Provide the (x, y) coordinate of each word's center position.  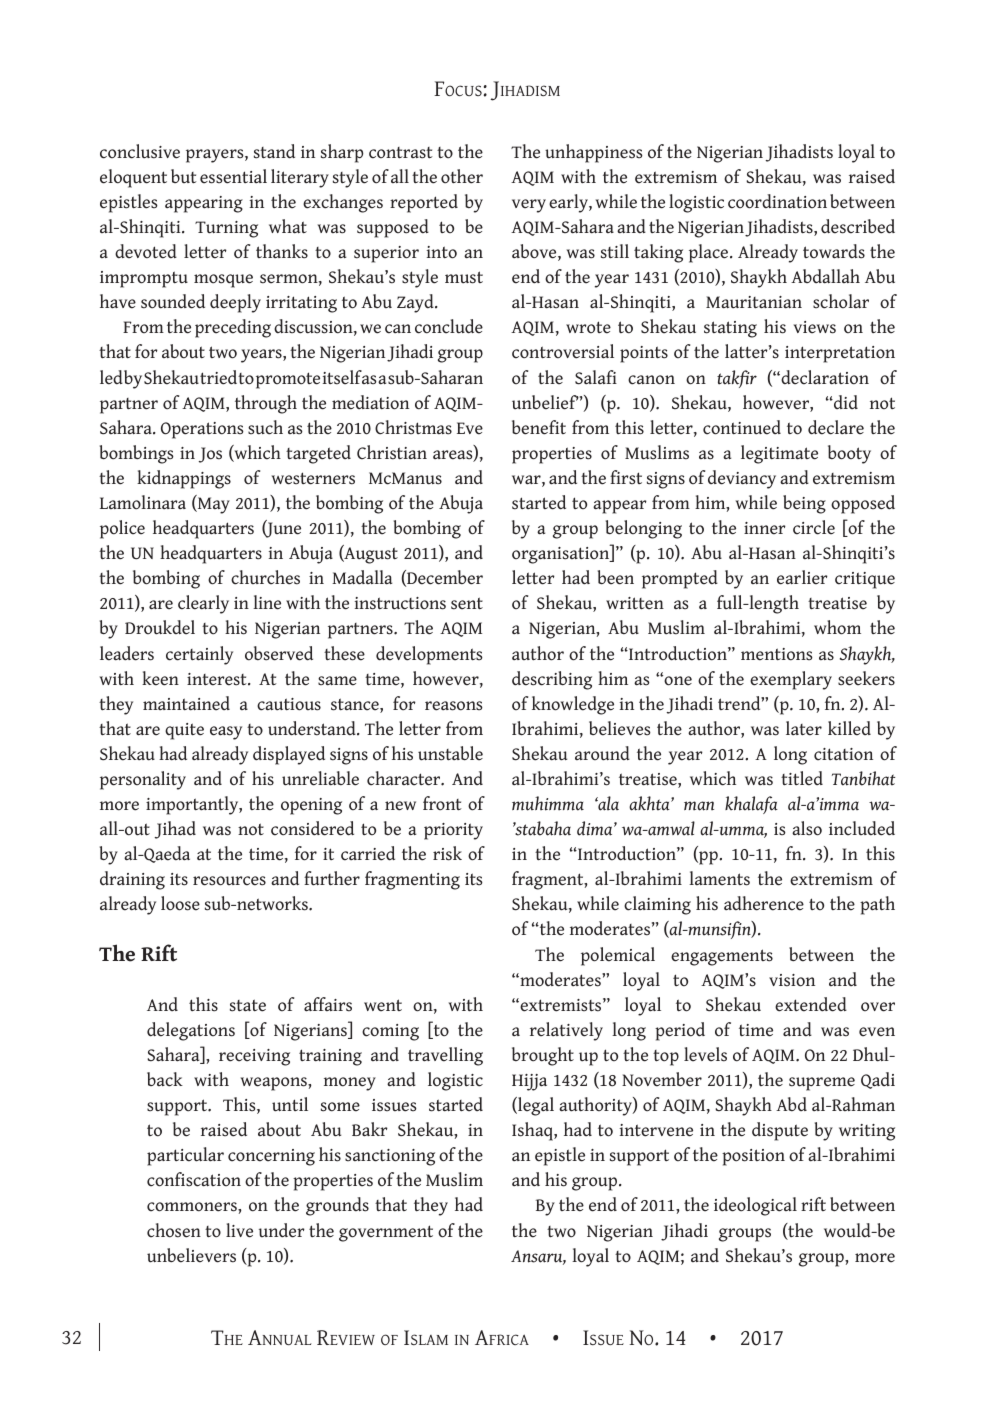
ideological (755, 1206)
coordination (777, 201)
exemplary (791, 680)
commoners (193, 1207)
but (184, 176)
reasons (454, 706)
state (248, 1005)
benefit (539, 427)
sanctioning (390, 1157)
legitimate (779, 454)
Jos (210, 455)
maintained (186, 703)
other (462, 176)
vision (792, 980)
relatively (566, 1031)
